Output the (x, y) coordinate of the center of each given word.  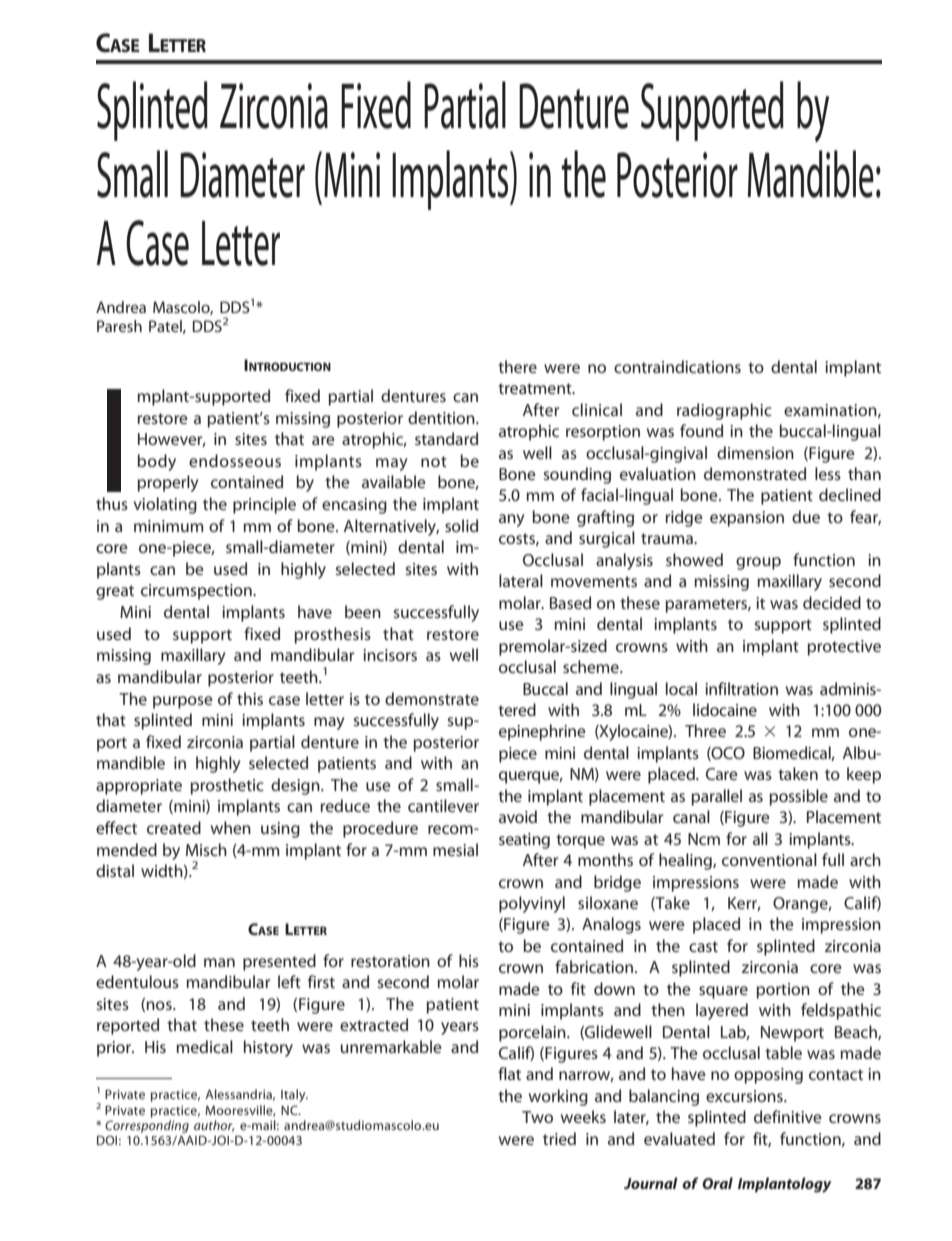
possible (799, 797)
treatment (536, 388)
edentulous (137, 981)
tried (559, 1138)
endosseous (235, 460)
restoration (390, 961)
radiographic (724, 411)
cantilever (443, 805)
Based (570, 602)
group (758, 563)
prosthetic (227, 786)
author (214, 1126)
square (723, 992)
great (115, 592)
